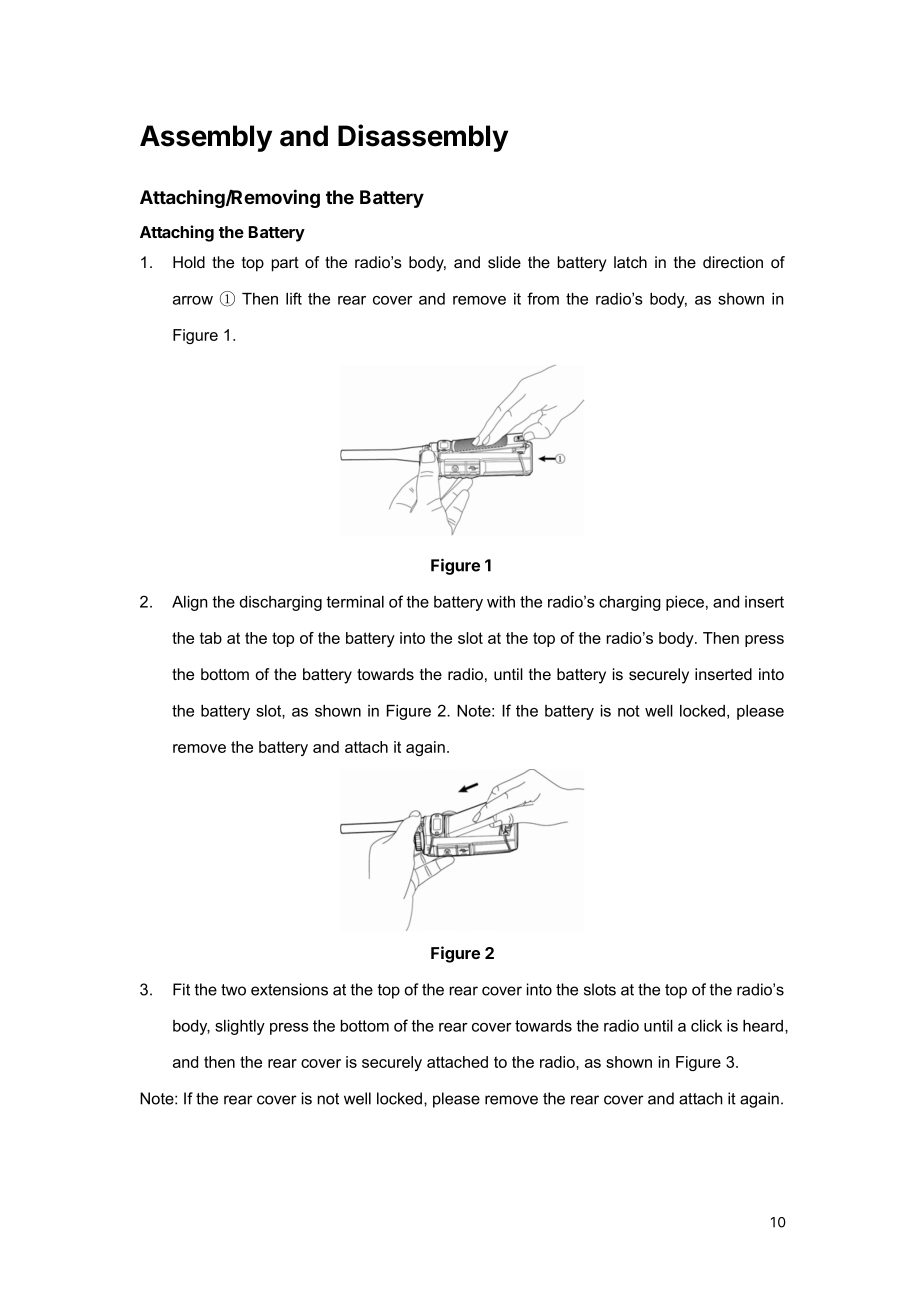 The height and width of the screenshot is (1308, 924). What do you see at coordinates (504, 262) in the screenshot?
I see `slide` at bounding box center [504, 262].
